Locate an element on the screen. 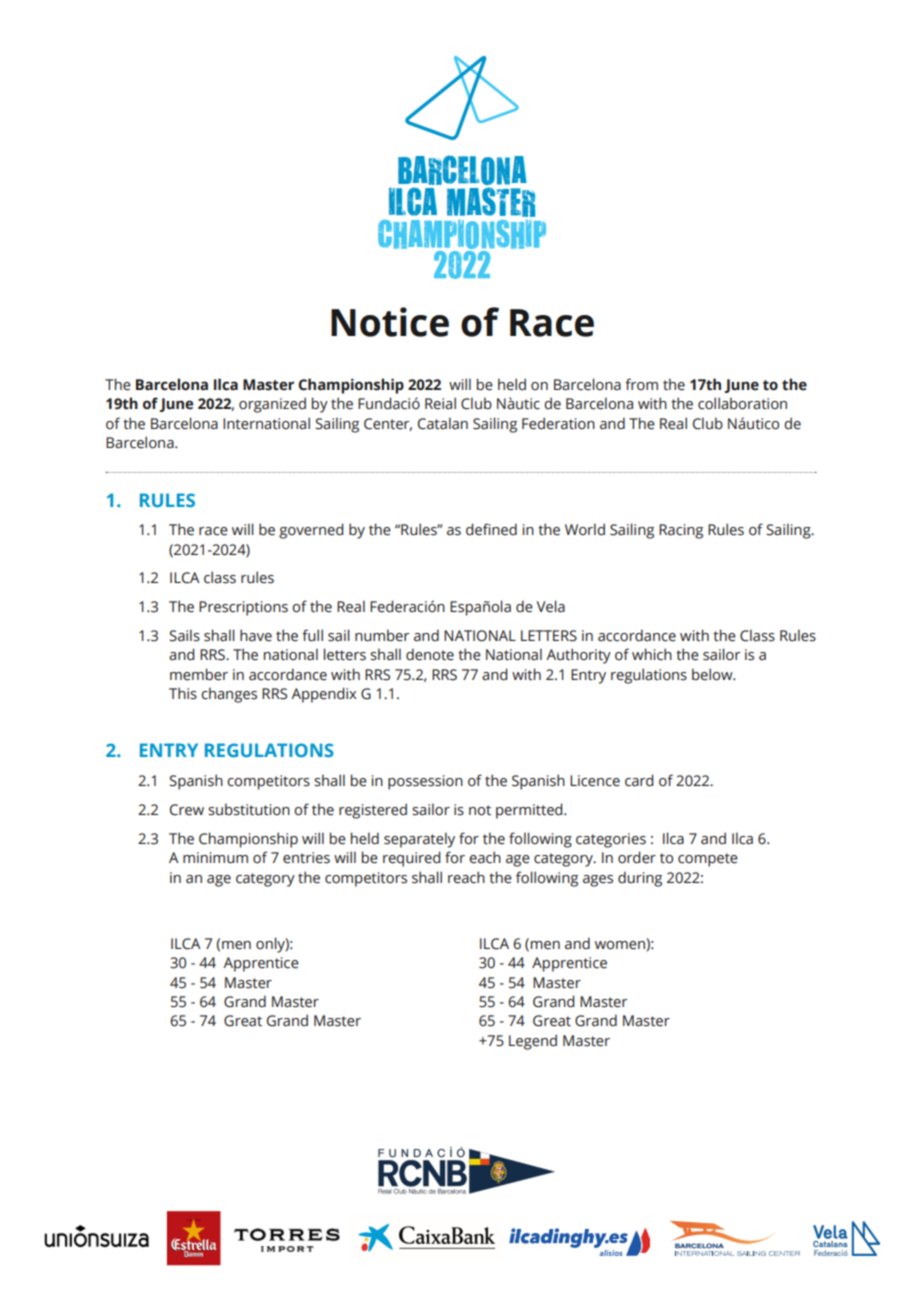 This screenshot has height=1308, width=924. minimum is located at coordinates (215, 858).
